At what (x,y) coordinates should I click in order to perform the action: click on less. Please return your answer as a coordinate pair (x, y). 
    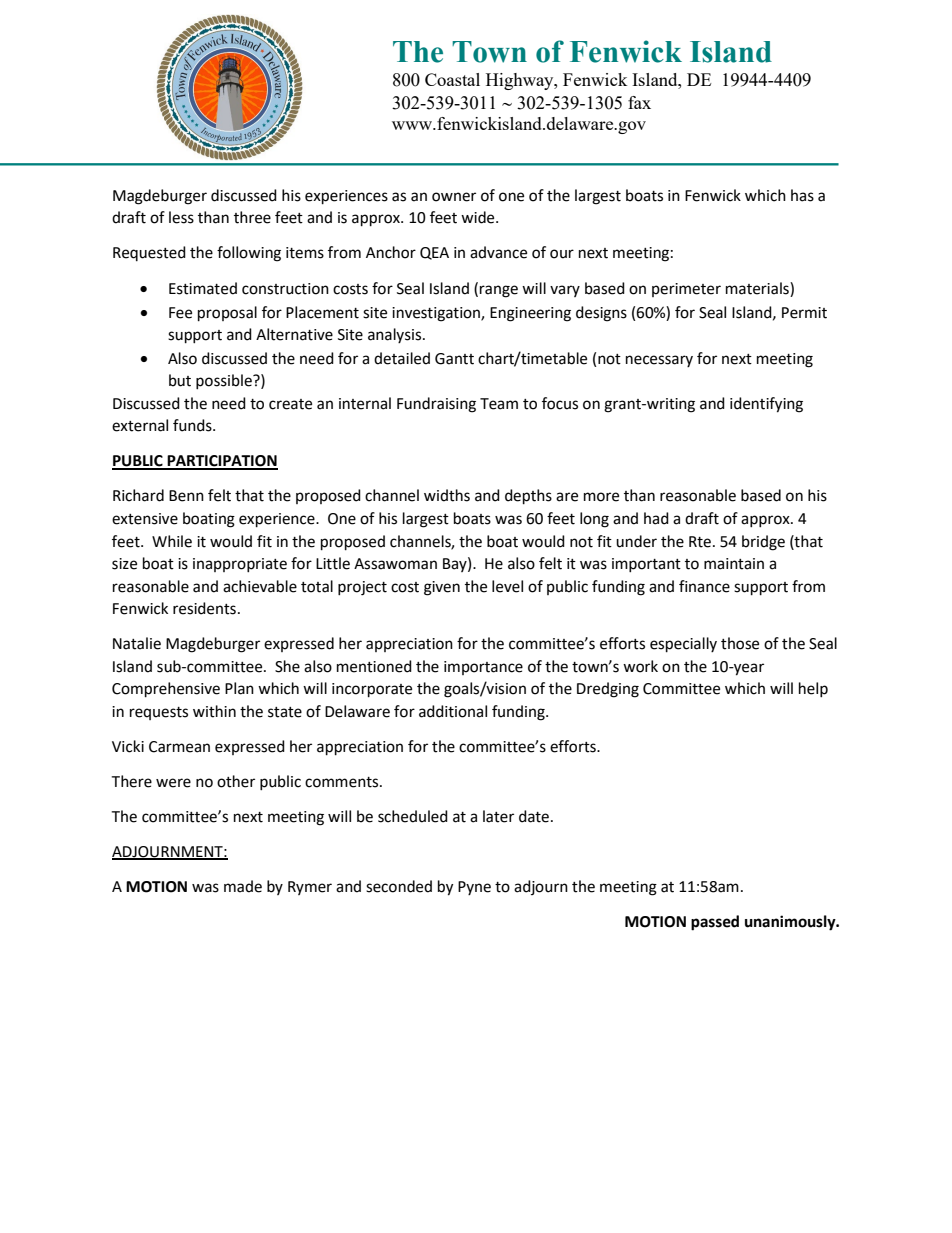
    Looking at the image, I should click on (181, 217).
